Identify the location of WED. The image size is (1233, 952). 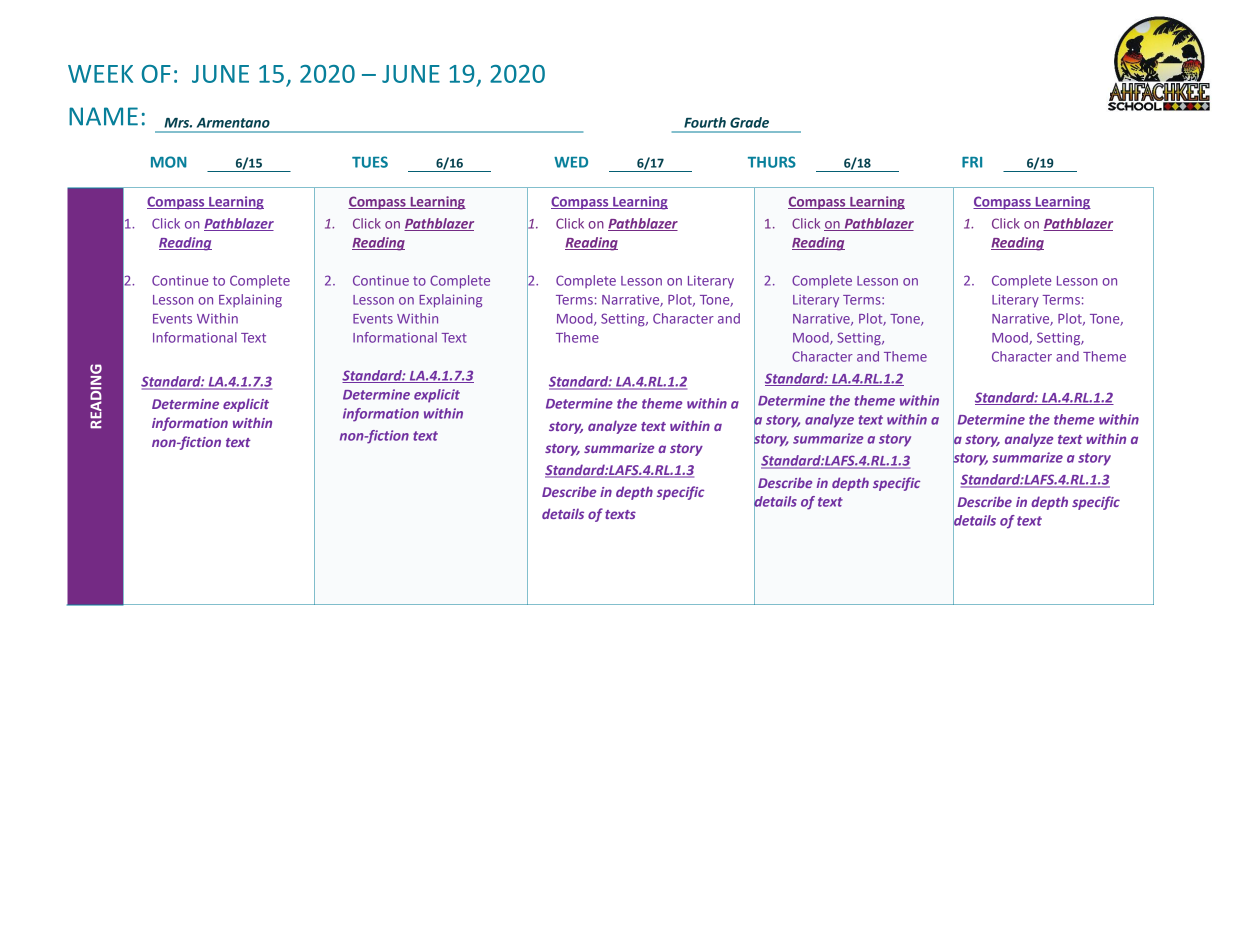
(571, 162).
